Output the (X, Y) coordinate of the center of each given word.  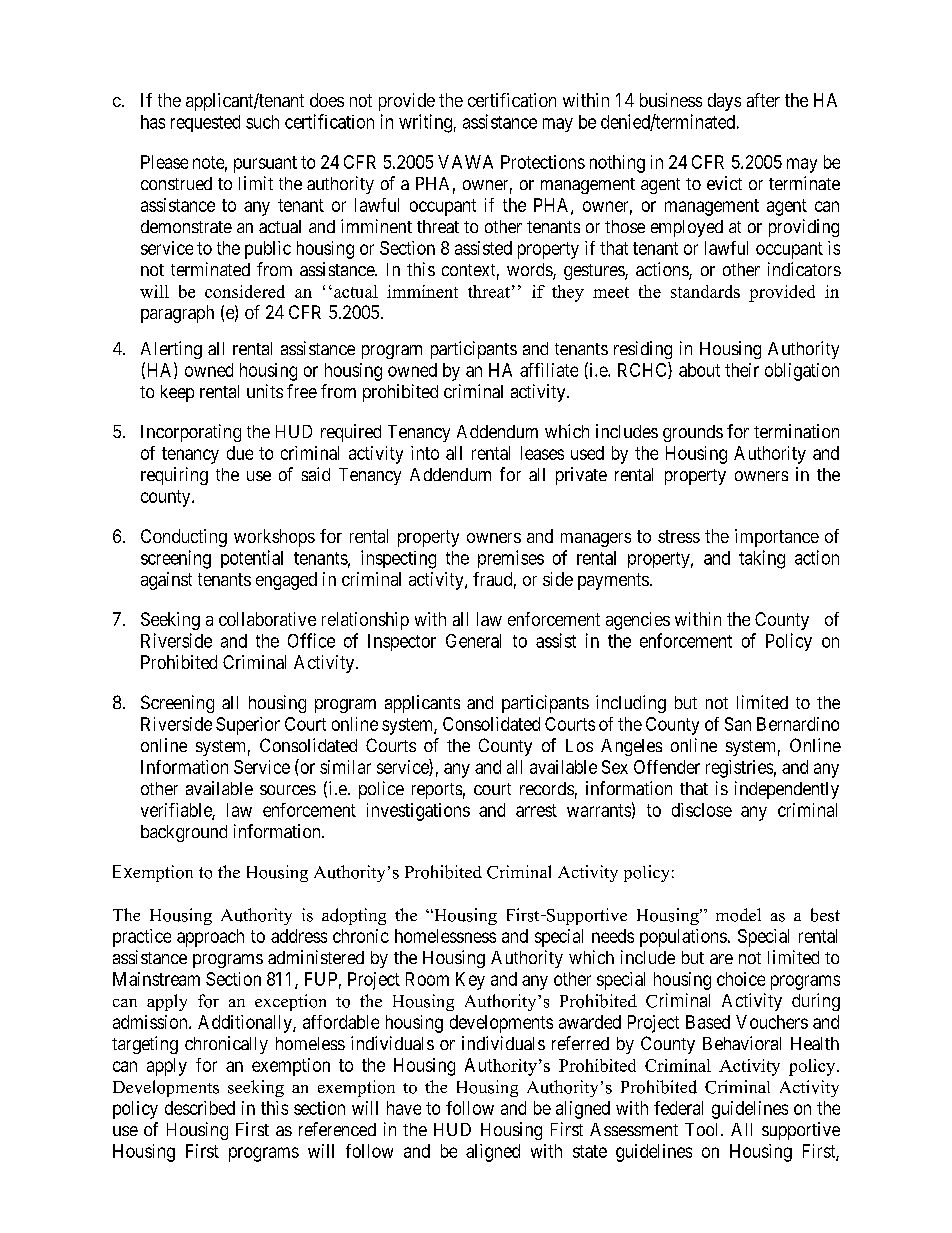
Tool (703, 1129)
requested (205, 123)
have (404, 1108)
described (200, 1108)
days (724, 102)
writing (425, 123)
